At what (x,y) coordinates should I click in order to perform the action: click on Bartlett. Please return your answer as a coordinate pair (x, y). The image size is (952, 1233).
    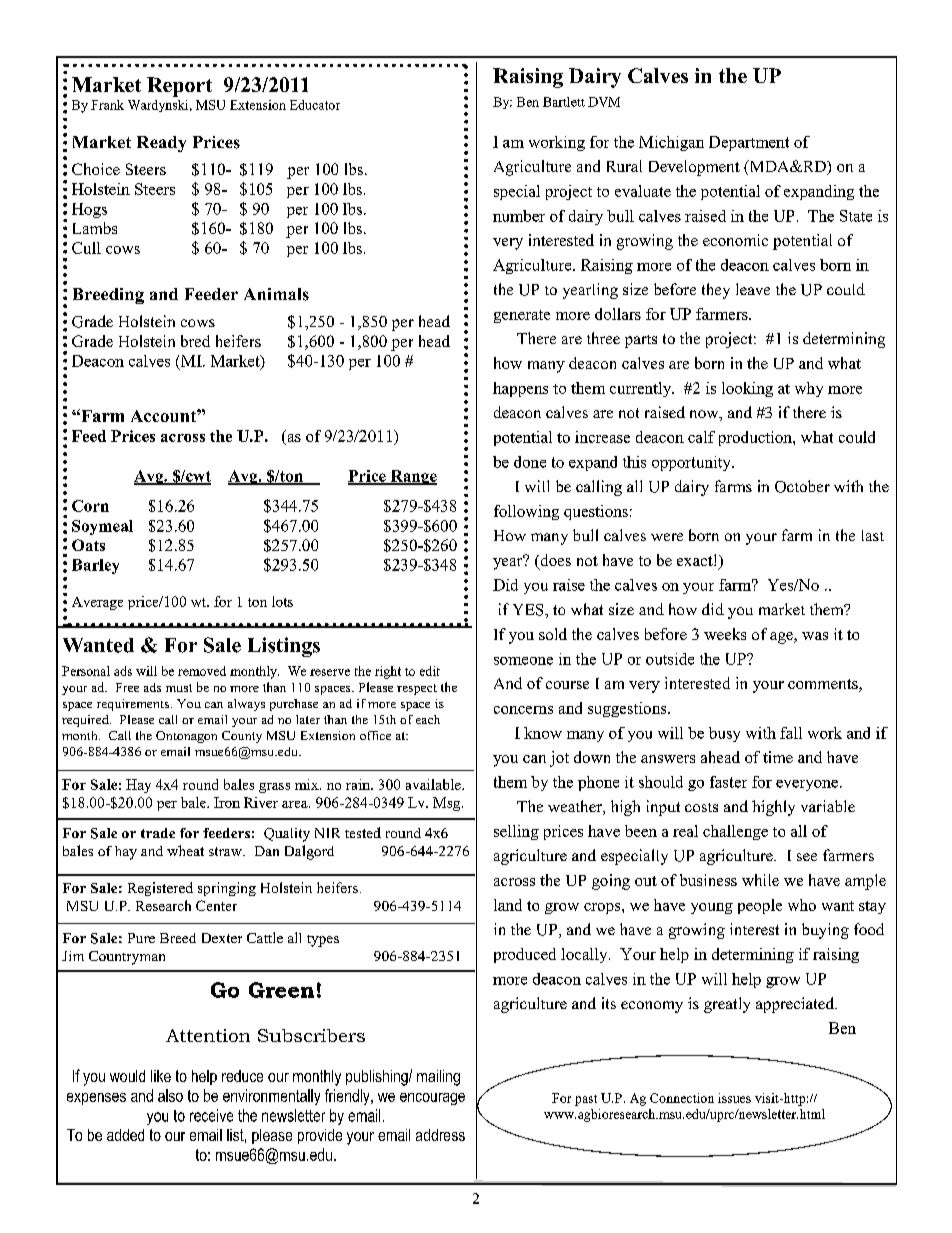
    Looking at the image, I should click on (564, 102).
